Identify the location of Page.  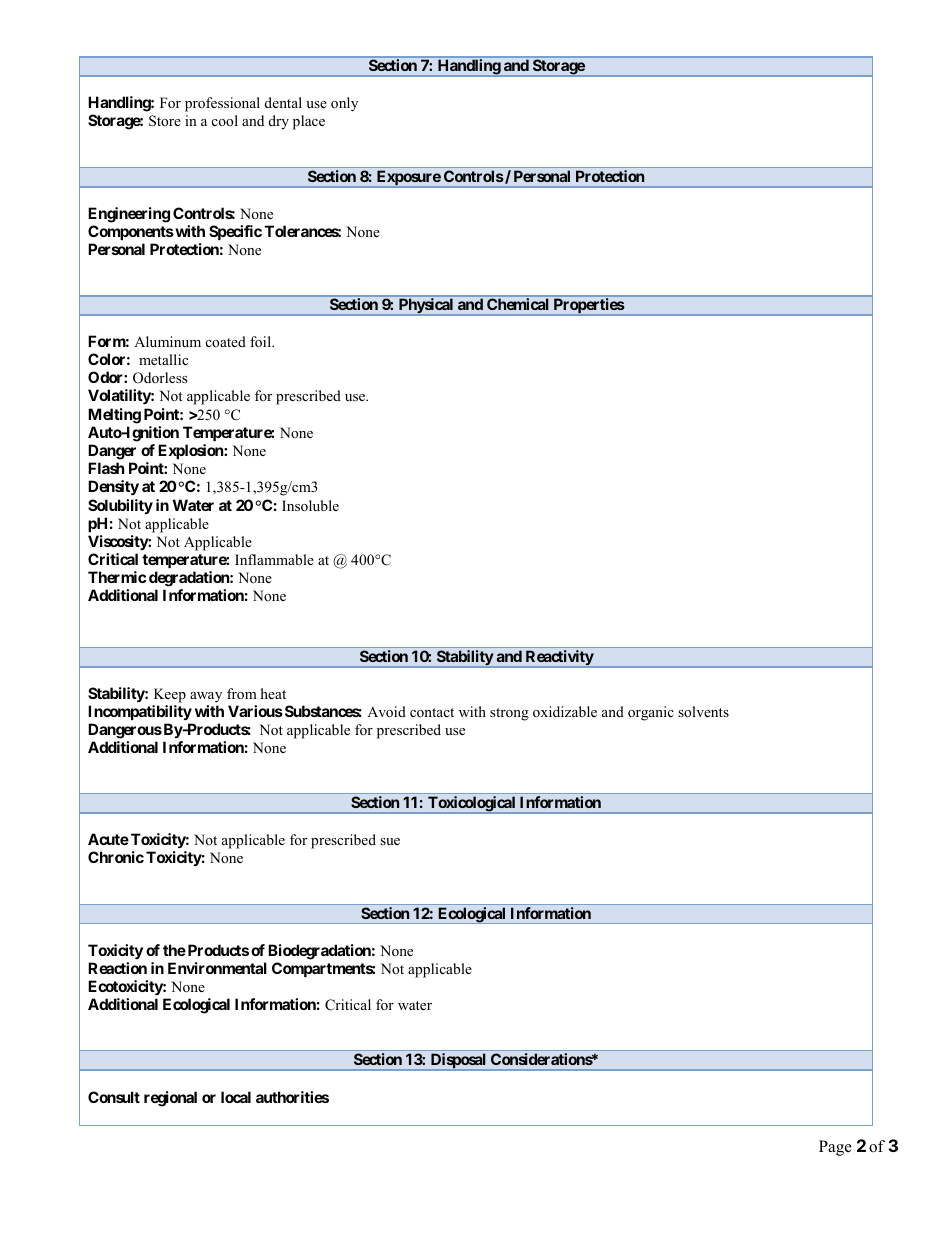
(835, 1148).
